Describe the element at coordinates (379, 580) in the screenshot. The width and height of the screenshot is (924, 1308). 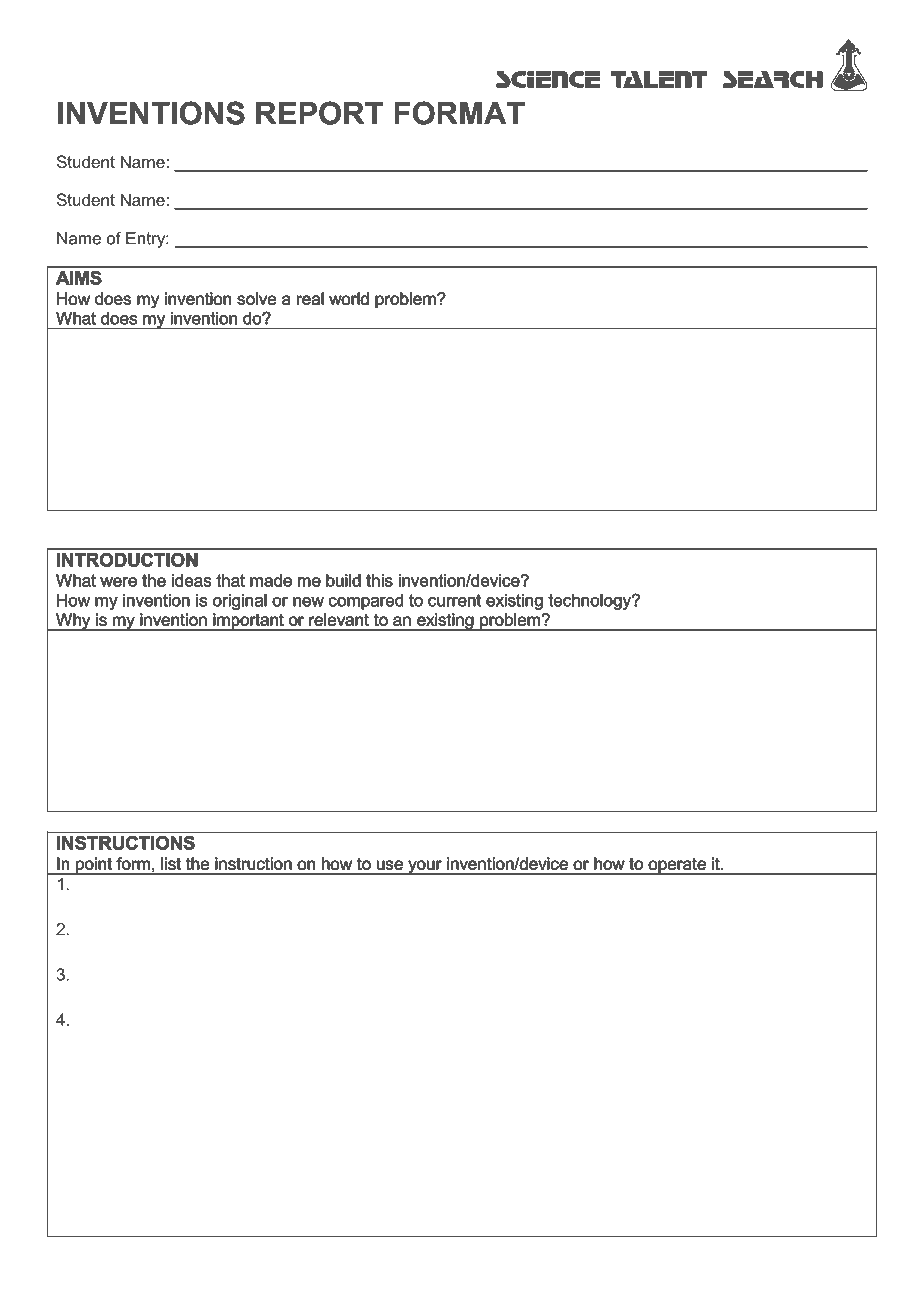
I see `this` at that location.
